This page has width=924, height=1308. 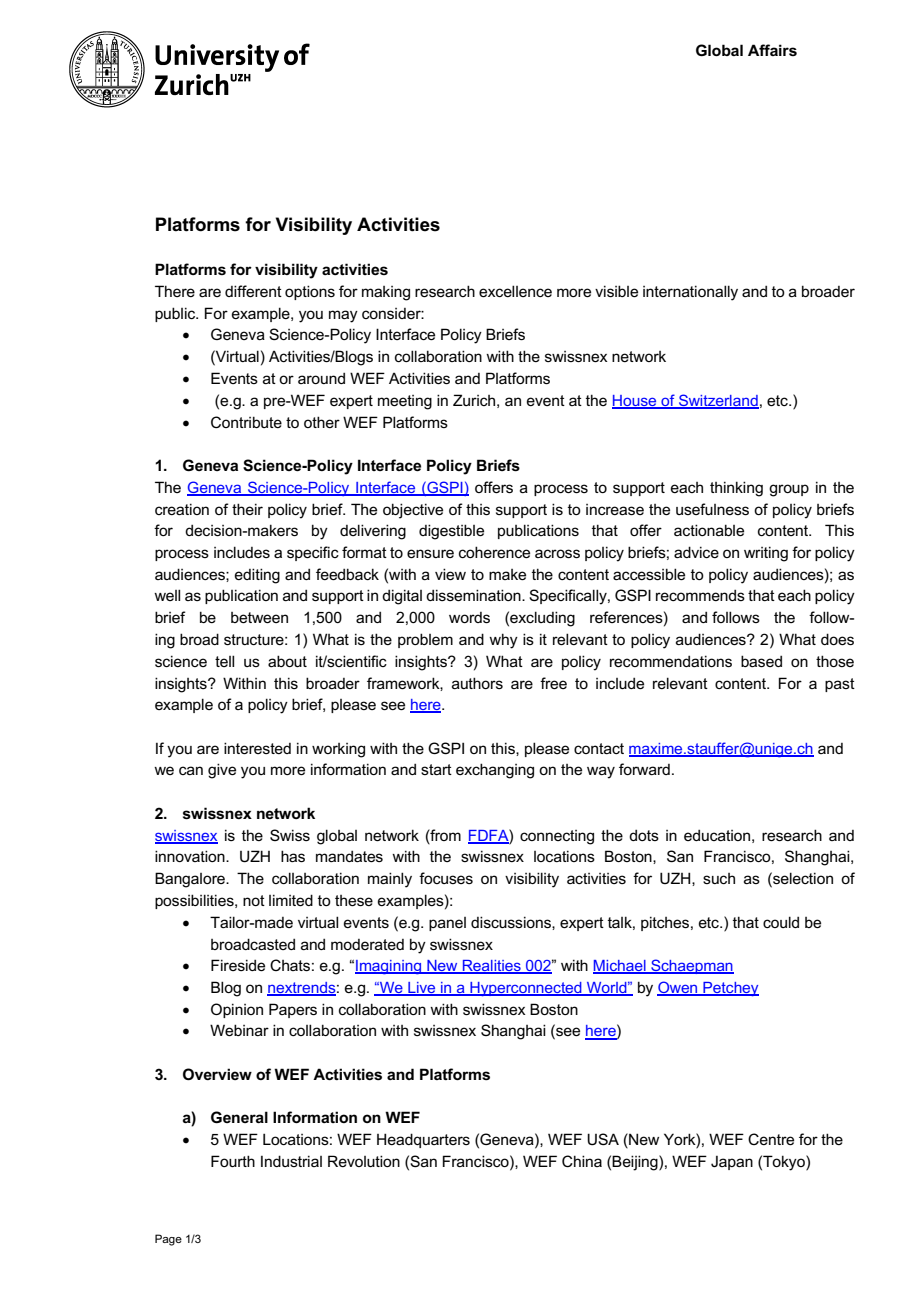 What do you see at coordinates (253, 291) in the page?
I see `different` at bounding box center [253, 291].
